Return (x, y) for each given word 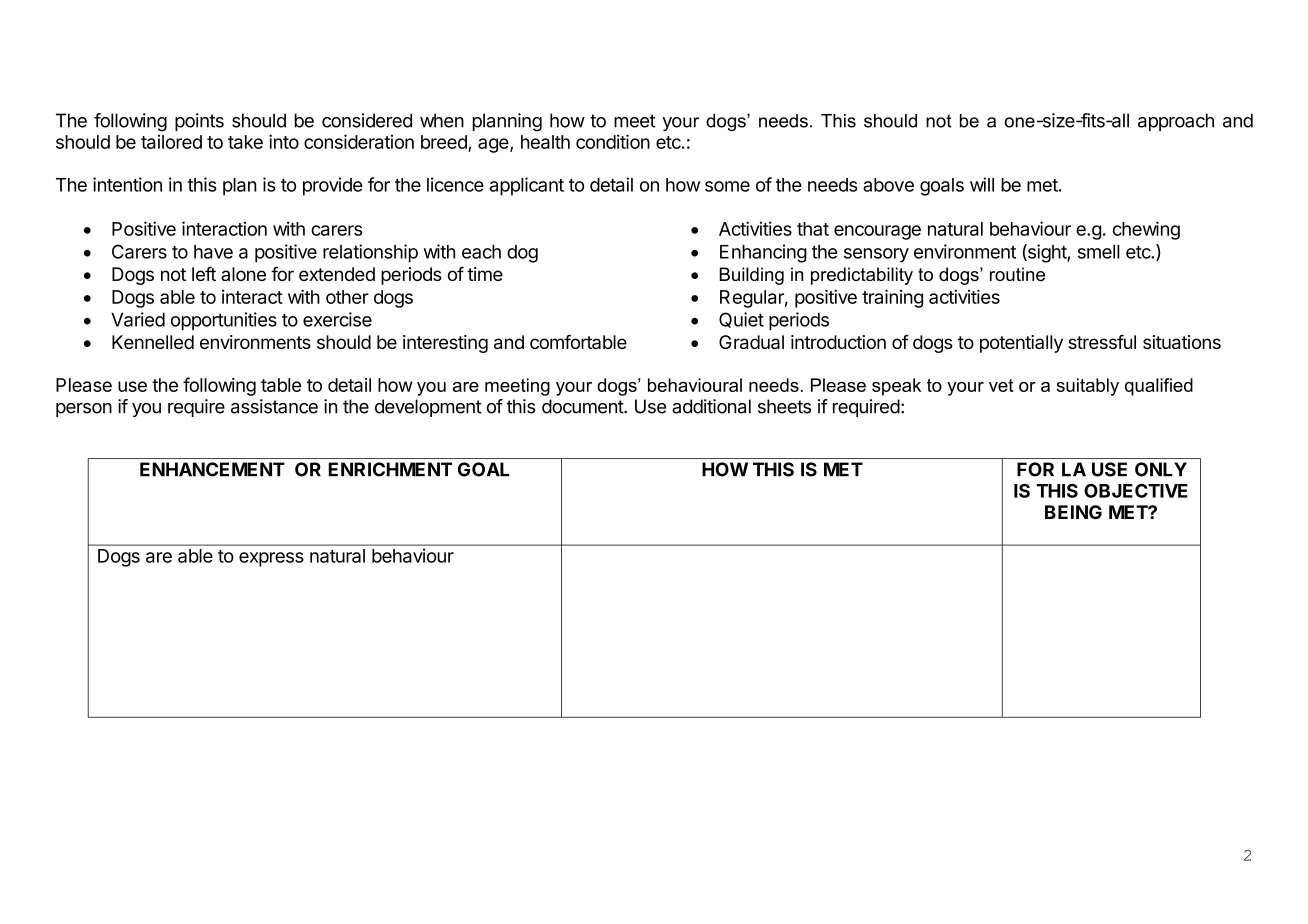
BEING (1073, 512)
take (245, 142)
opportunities (224, 321)
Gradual (751, 342)
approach (1176, 122)
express (271, 559)
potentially (1021, 344)
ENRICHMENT (390, 469)
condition (613, 141)
